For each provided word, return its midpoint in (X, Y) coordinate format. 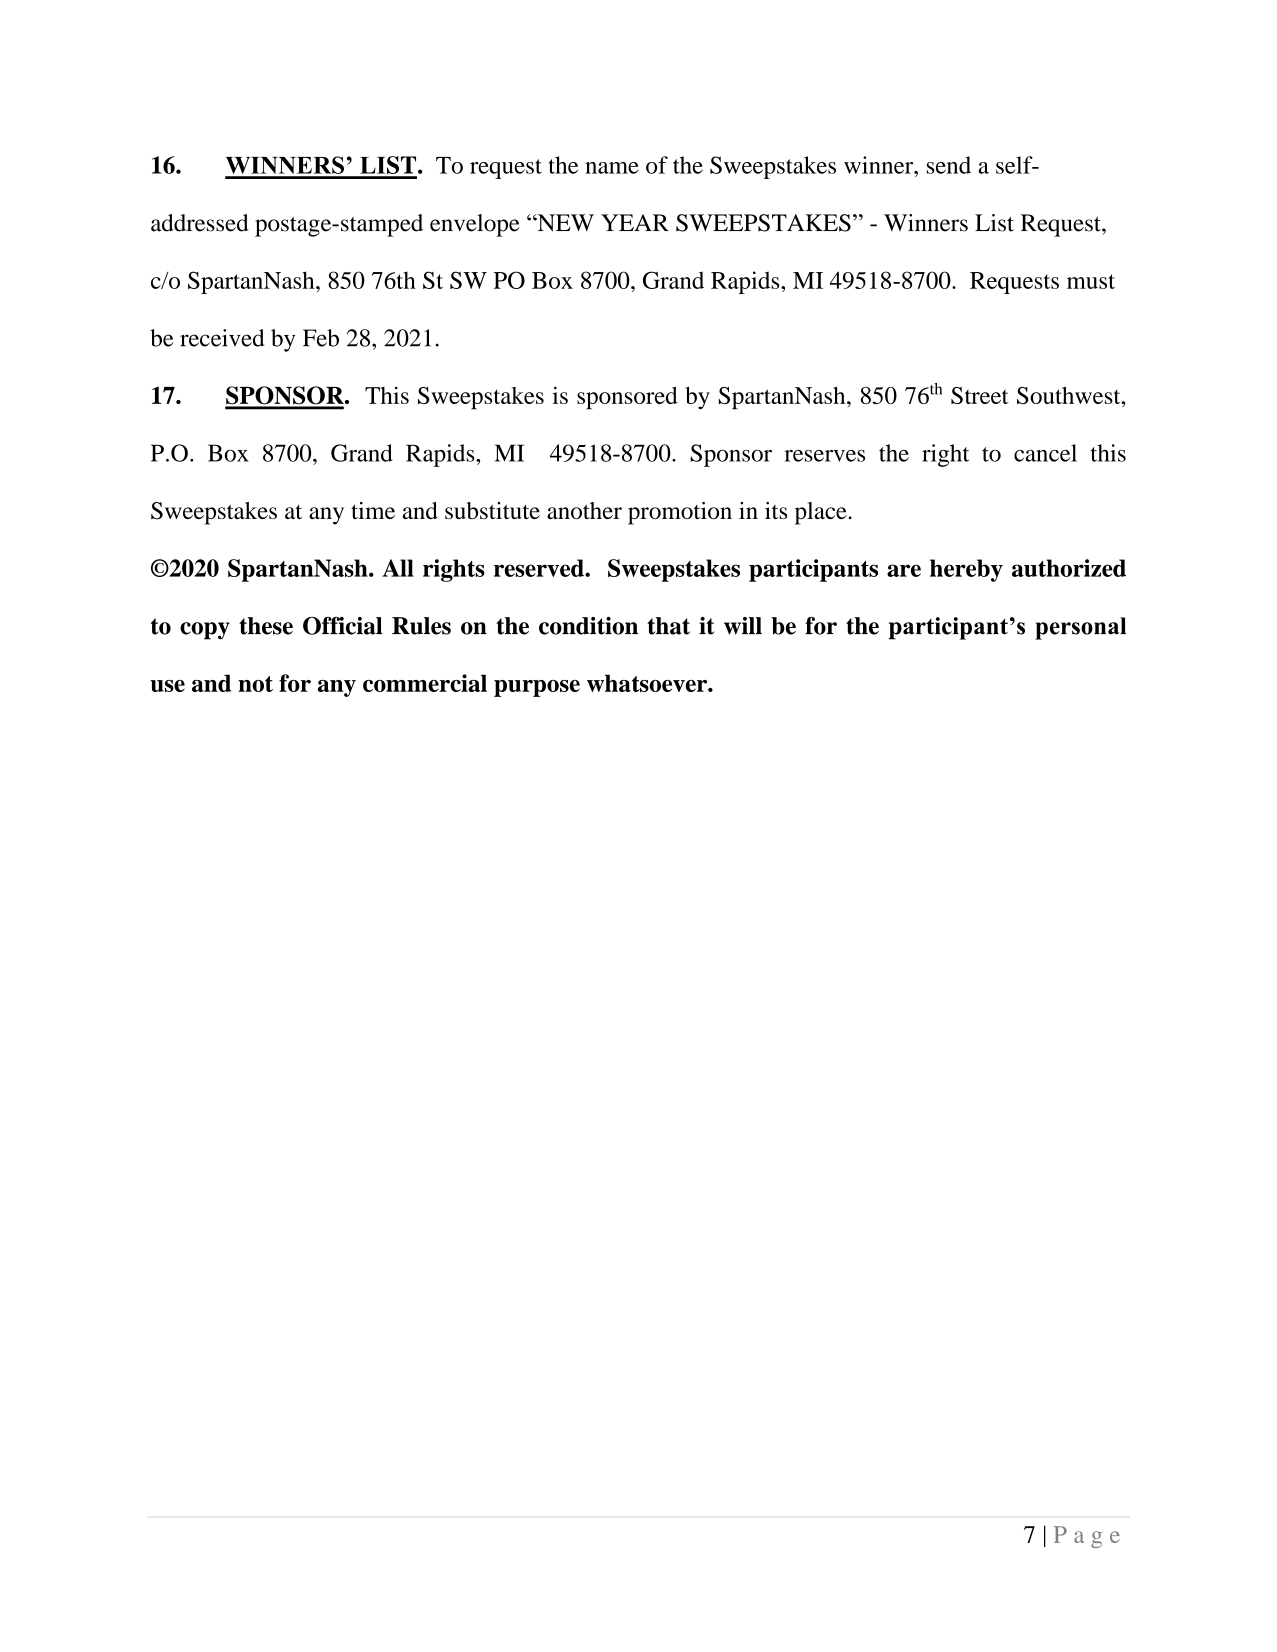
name (612, 168)
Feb (321, 338)
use (167, 686)
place (822, 513)
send (949, 165)
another (584, 510)
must (1091, 281)
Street (980, 395)
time (373, 510)
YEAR (635, 222)
